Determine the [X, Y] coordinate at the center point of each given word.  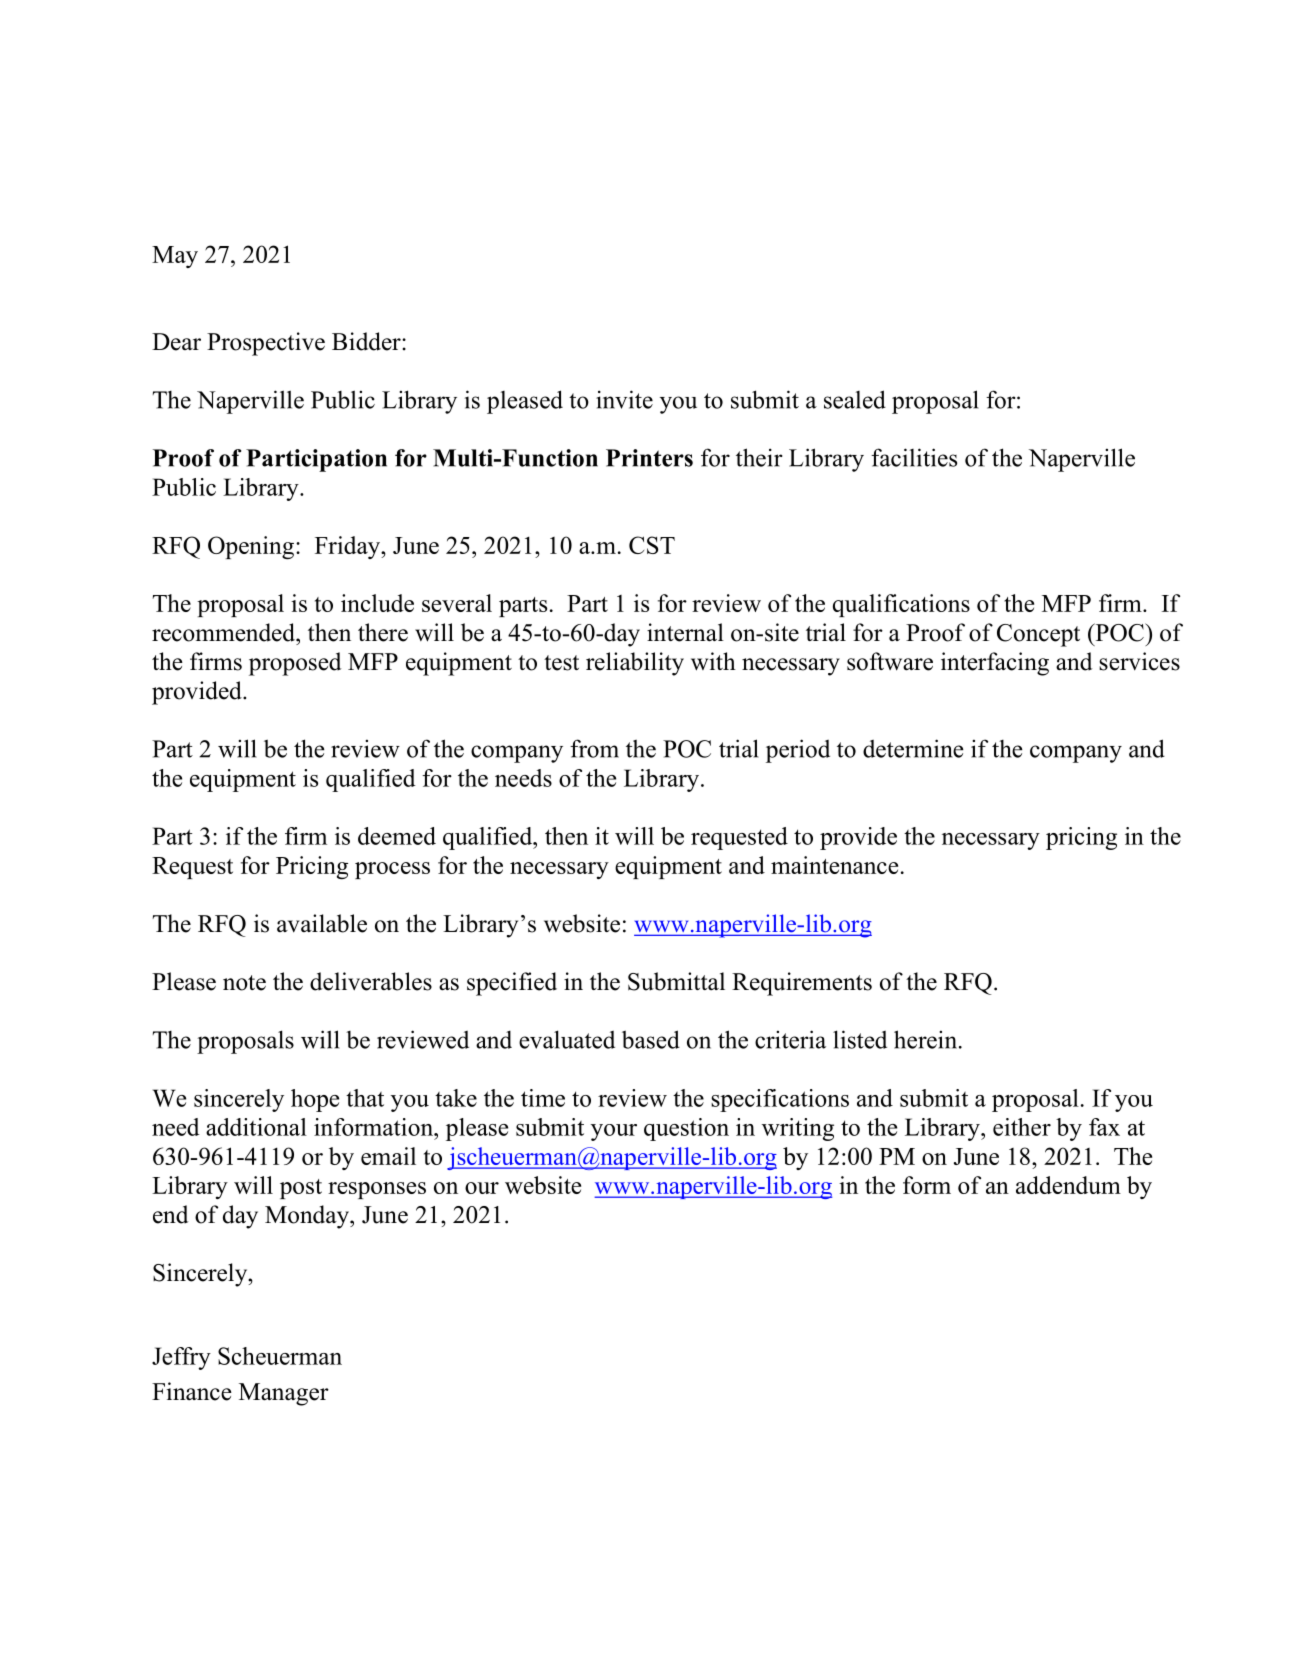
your [614, 1132]
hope [315, 1100]
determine [913, 748]
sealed [855, 399]
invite [624, 399]
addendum [1068, 1185]
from [594, 748]
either [1022, 1127]
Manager [284, 1394]
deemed [397, 836]
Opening [251, 547]
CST [652, 545]
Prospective [266, 344]
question [686, 1129]
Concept [1038, 635]
